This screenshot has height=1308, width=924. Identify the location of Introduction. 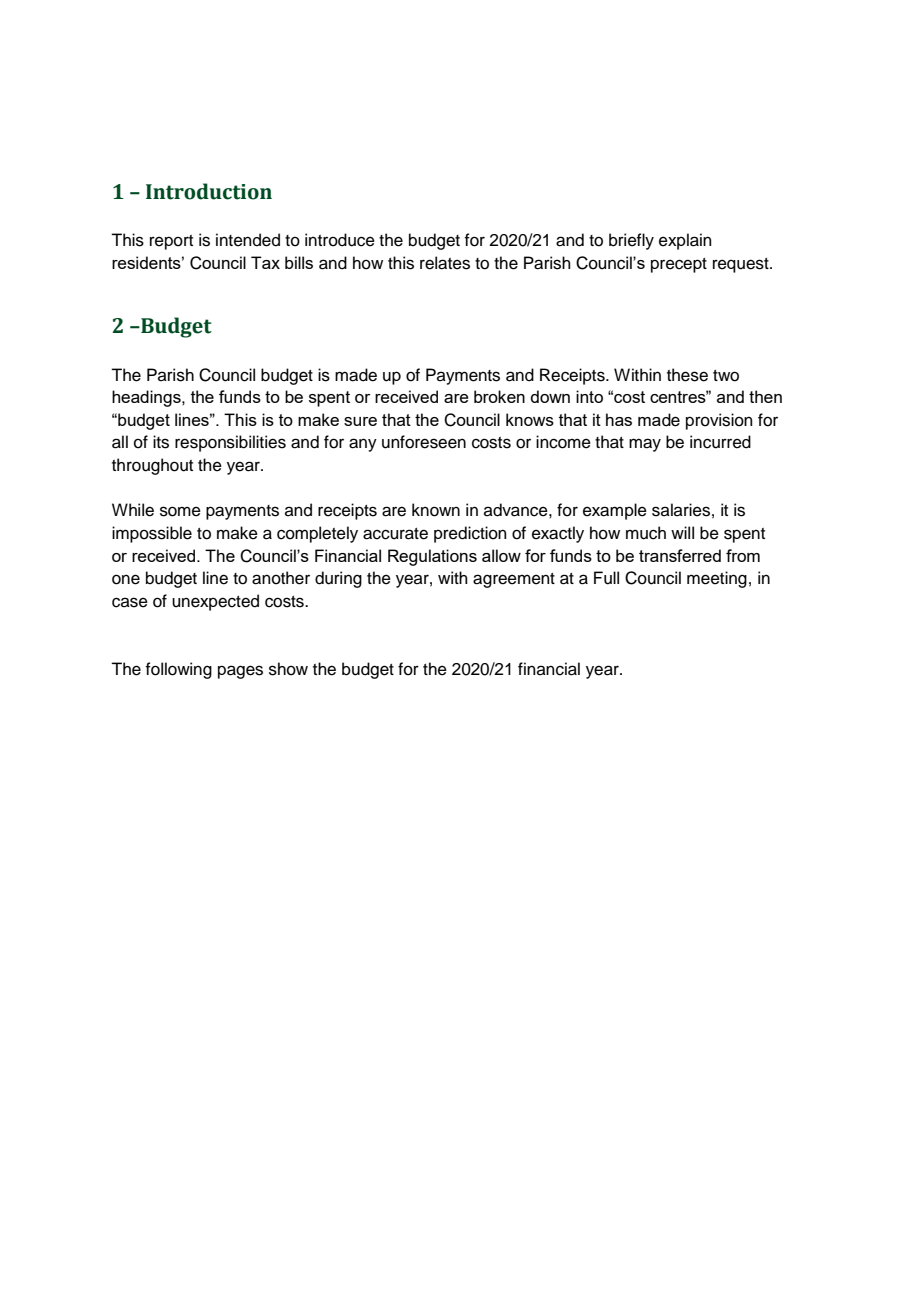
(209, 191).
